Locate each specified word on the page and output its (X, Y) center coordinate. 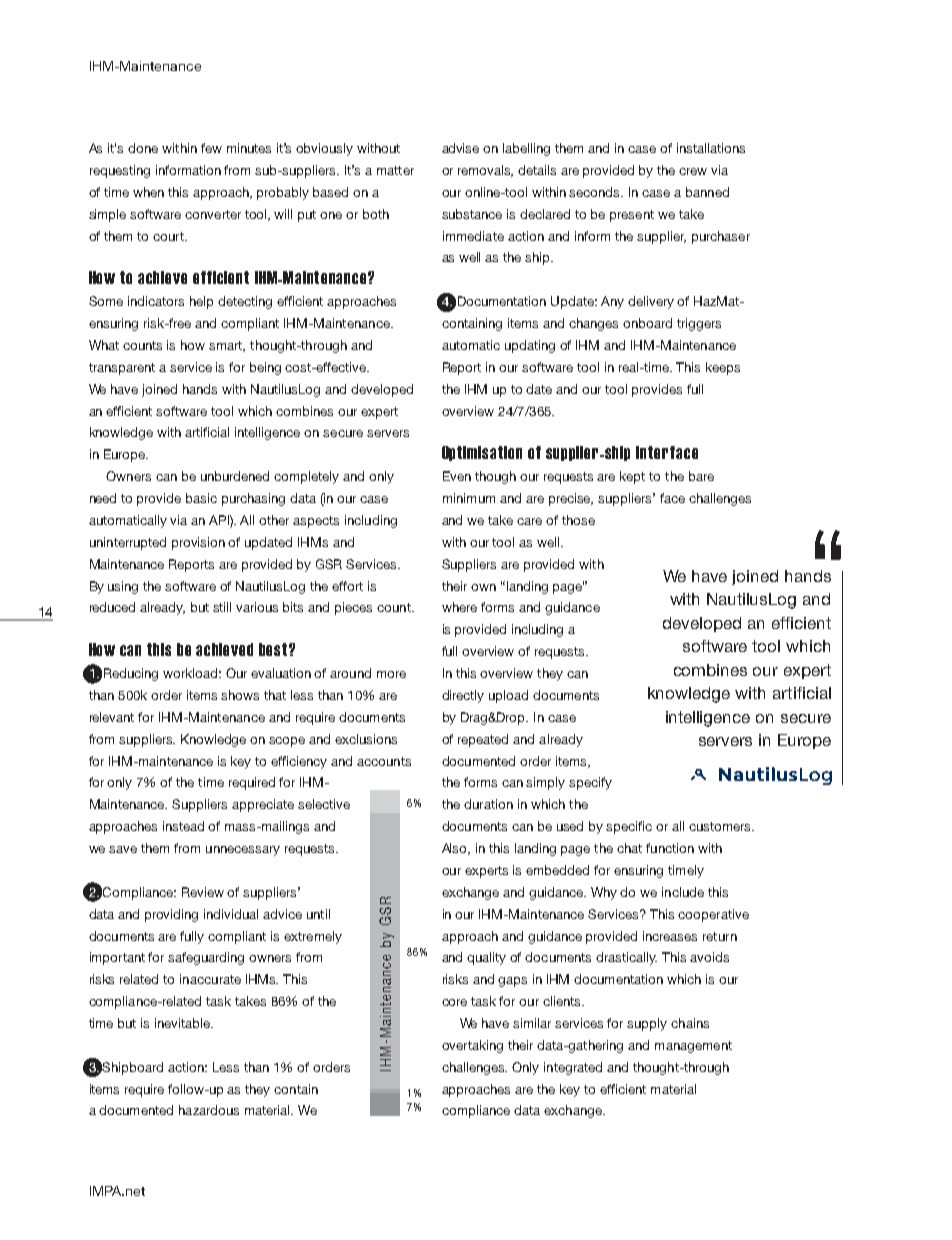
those (578, 520)
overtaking (472, 1046)
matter (395, 170)
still (222, 607)
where (459, 607)
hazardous (209, 1110)
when (148, 192)
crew (693, 171)
